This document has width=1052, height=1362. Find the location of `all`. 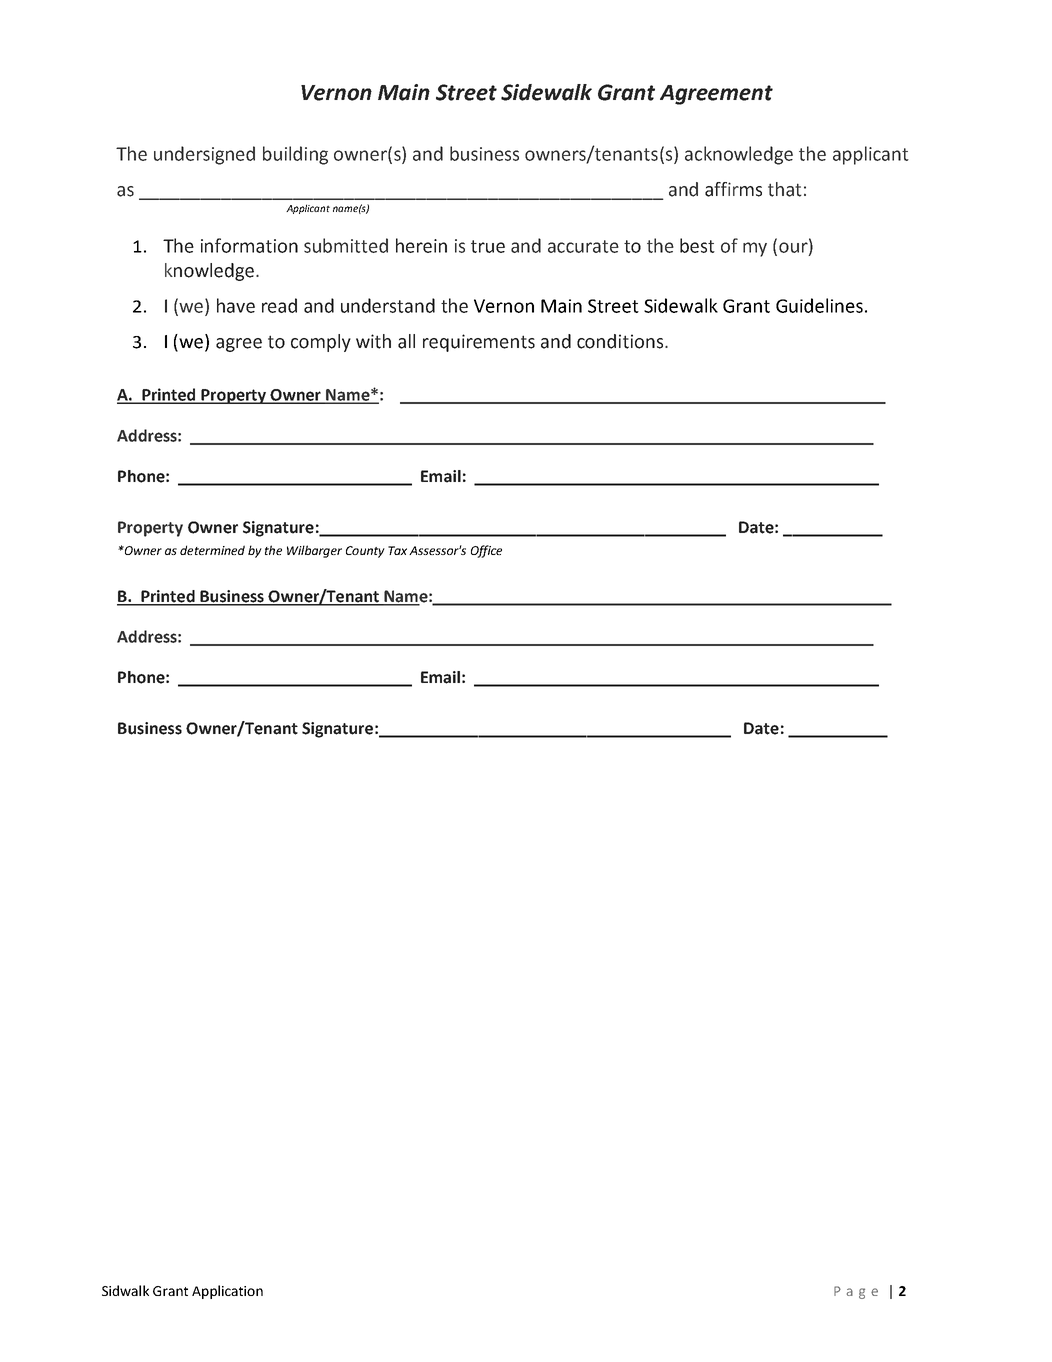

all is located at coordinates (406, 341).
